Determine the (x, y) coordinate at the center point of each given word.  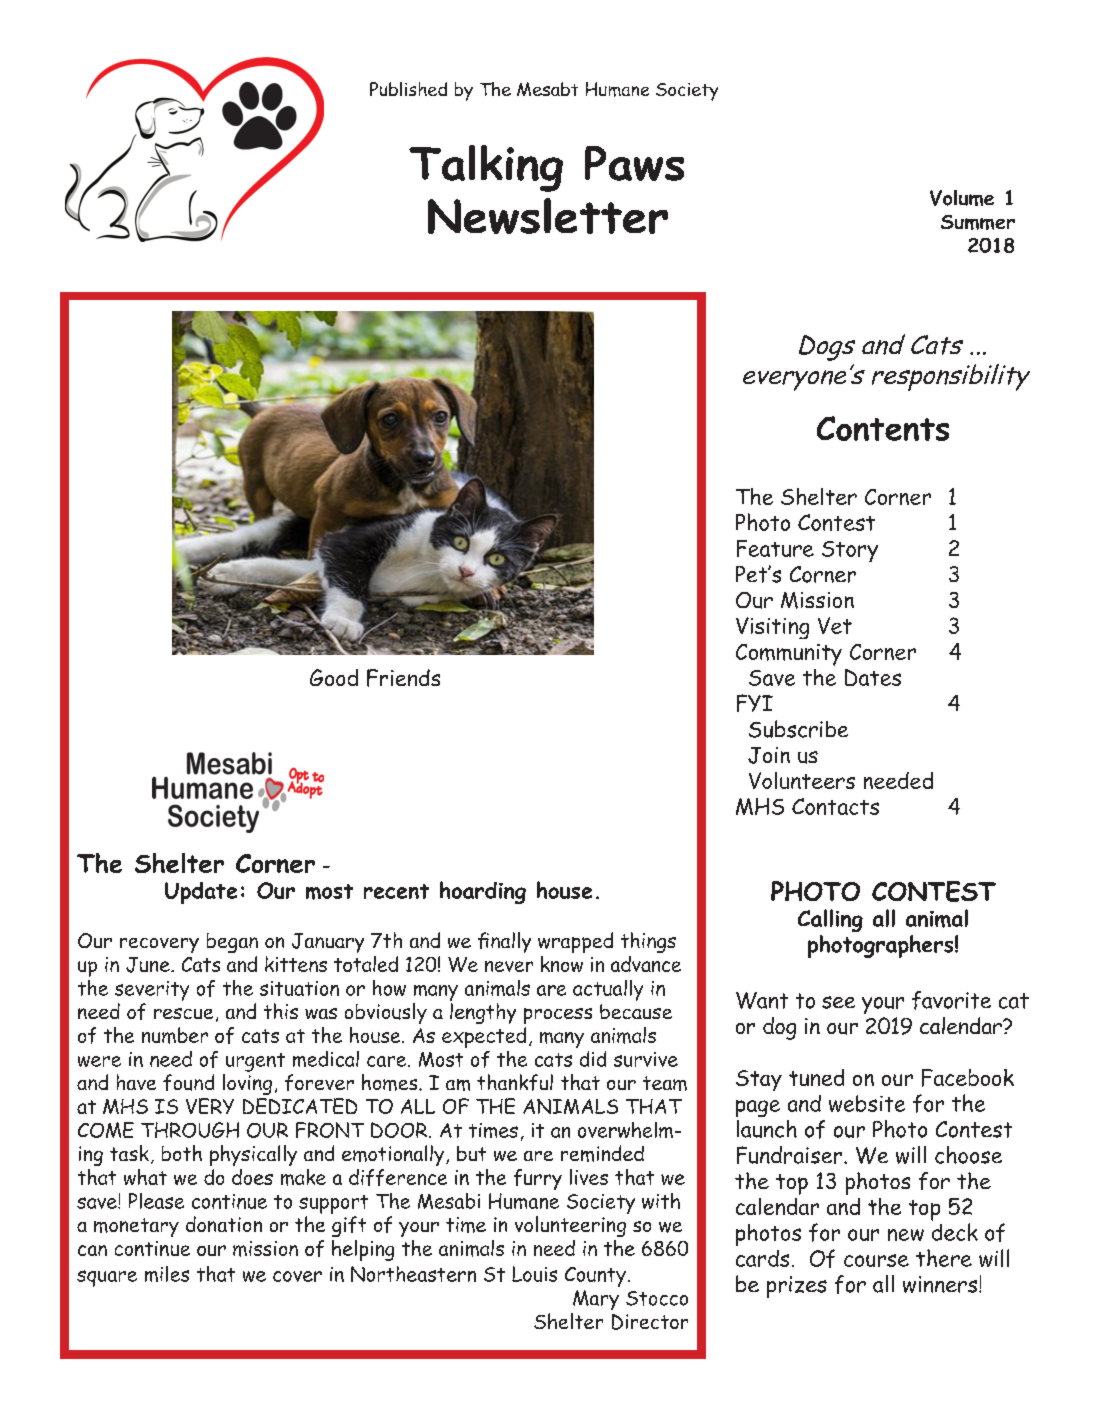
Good (334, 677)
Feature (775, 548)
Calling (830, 920)
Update (201, 893)
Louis (534, 1274)
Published (408, 89)
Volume (962, 198)
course (876, 1260)
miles (167, 1274)
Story (850, 551)
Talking (486, 168)
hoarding (483, 892)
